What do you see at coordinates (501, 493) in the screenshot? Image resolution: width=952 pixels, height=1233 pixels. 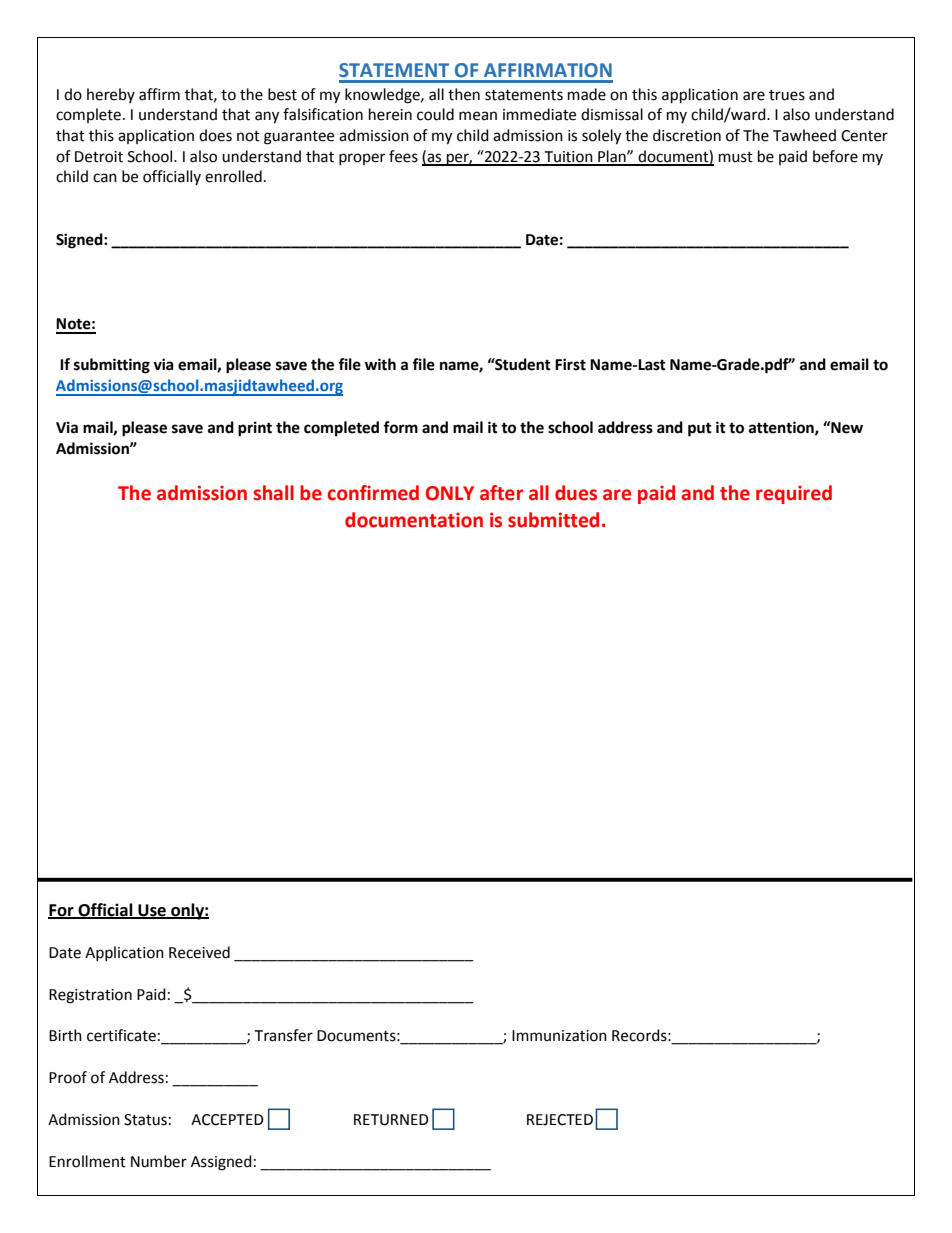 I see `after` at bounding box center [501, 493].
